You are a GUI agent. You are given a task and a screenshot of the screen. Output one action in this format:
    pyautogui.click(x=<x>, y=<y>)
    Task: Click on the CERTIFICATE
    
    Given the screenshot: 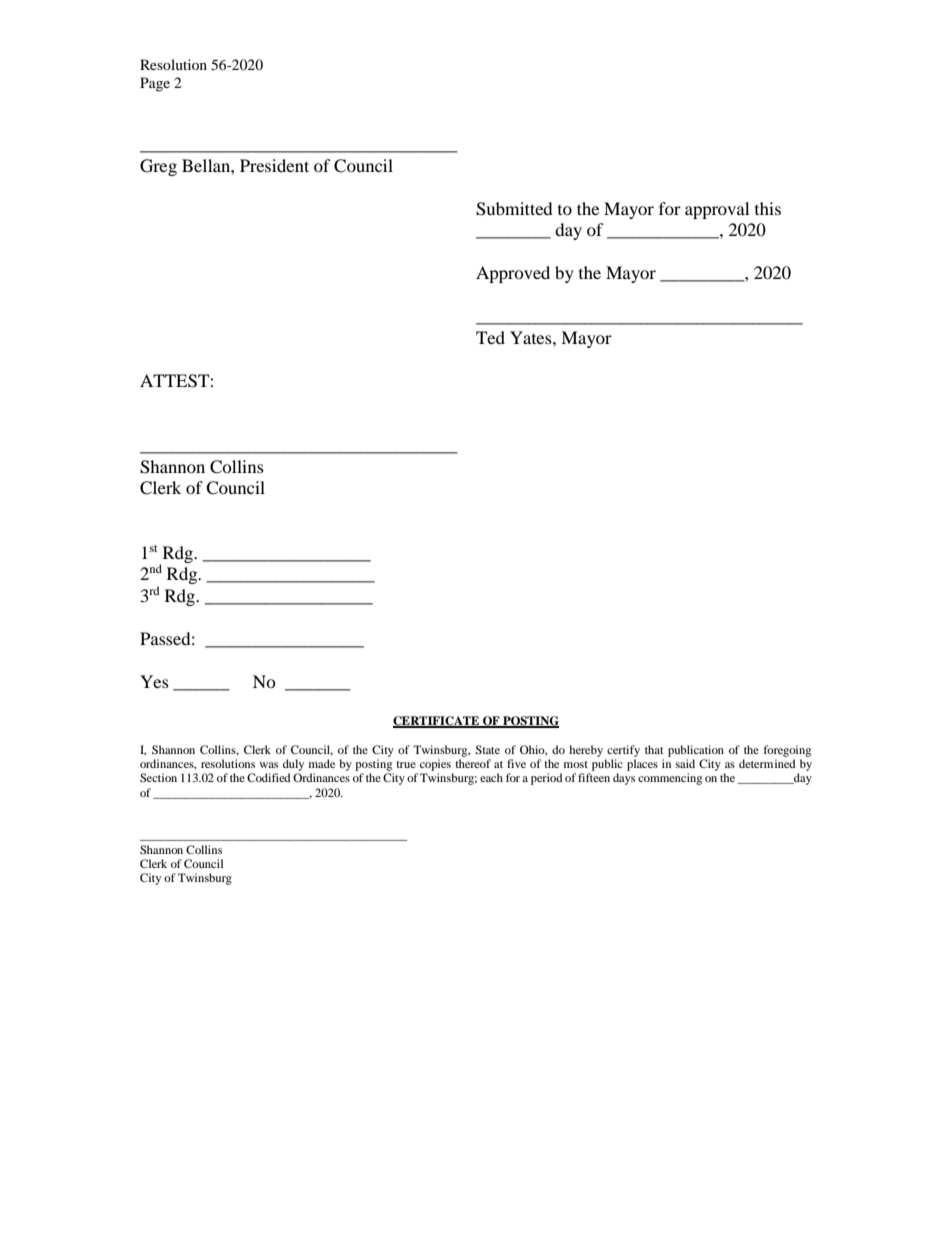 What is the action you would take?
    pyautogui.click(x=437, y=722)
